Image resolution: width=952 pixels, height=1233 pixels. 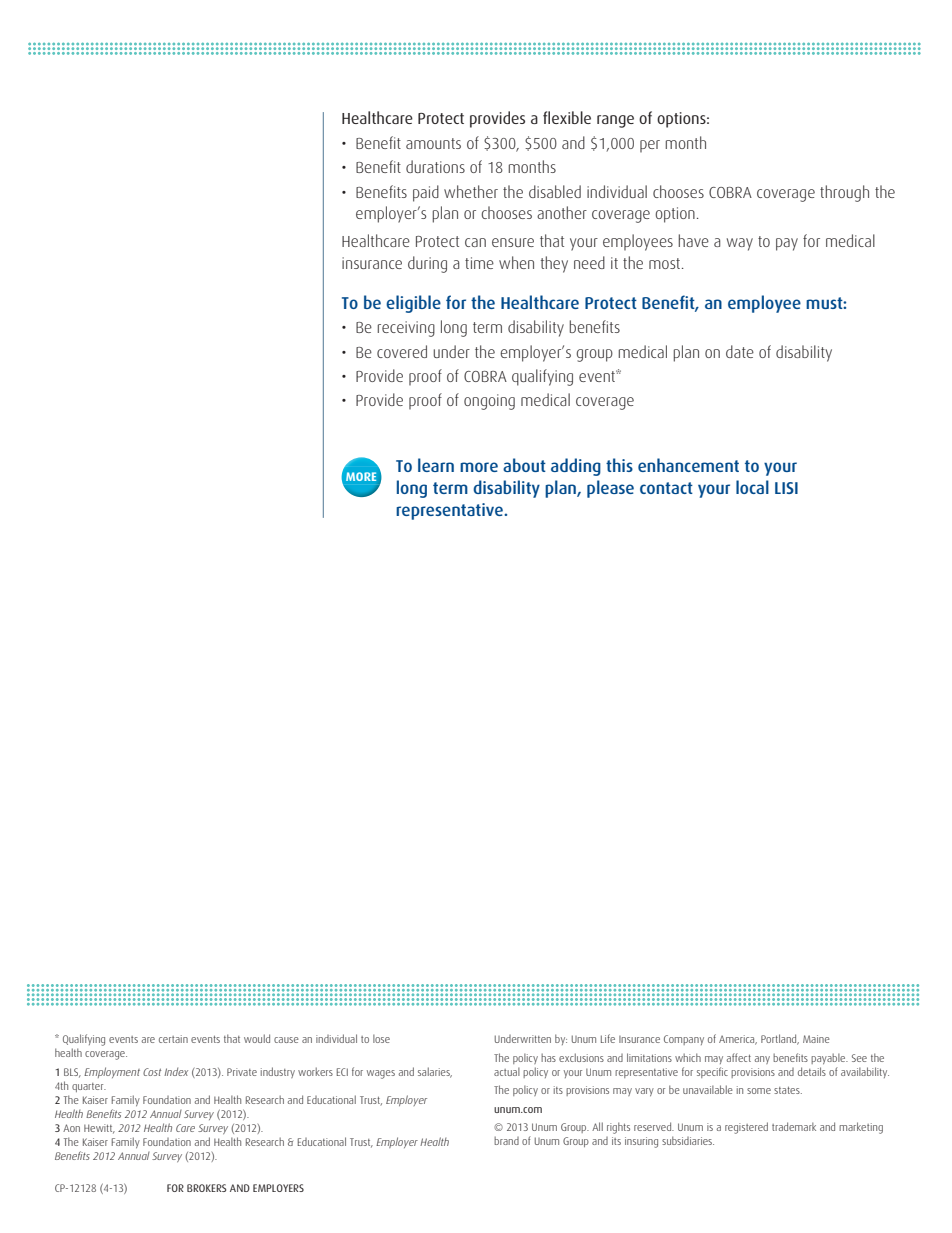 I want to click on lose, so click(x=381, y=1038).
